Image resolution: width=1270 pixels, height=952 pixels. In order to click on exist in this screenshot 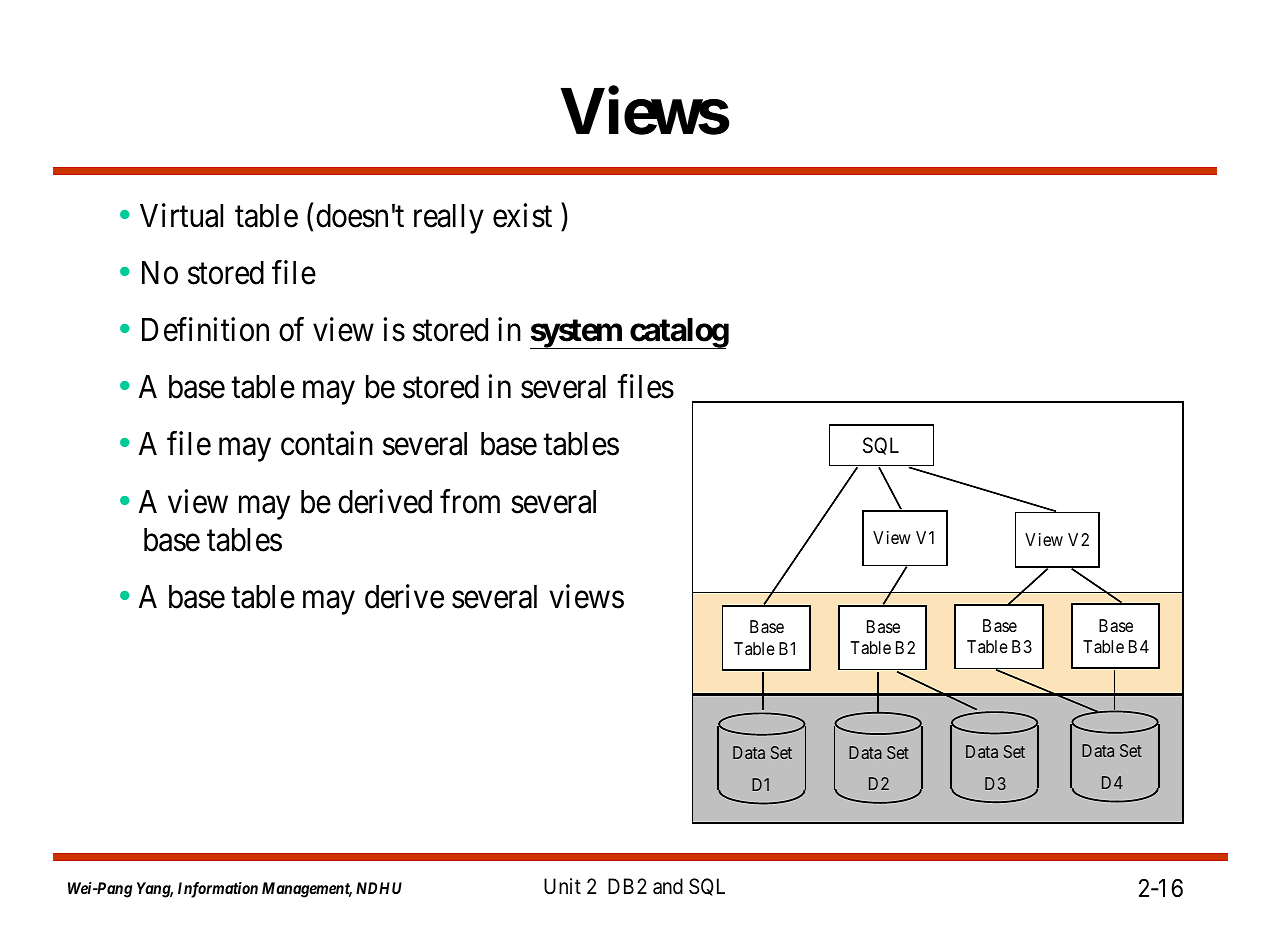, I will do `click(522, 215)`.
